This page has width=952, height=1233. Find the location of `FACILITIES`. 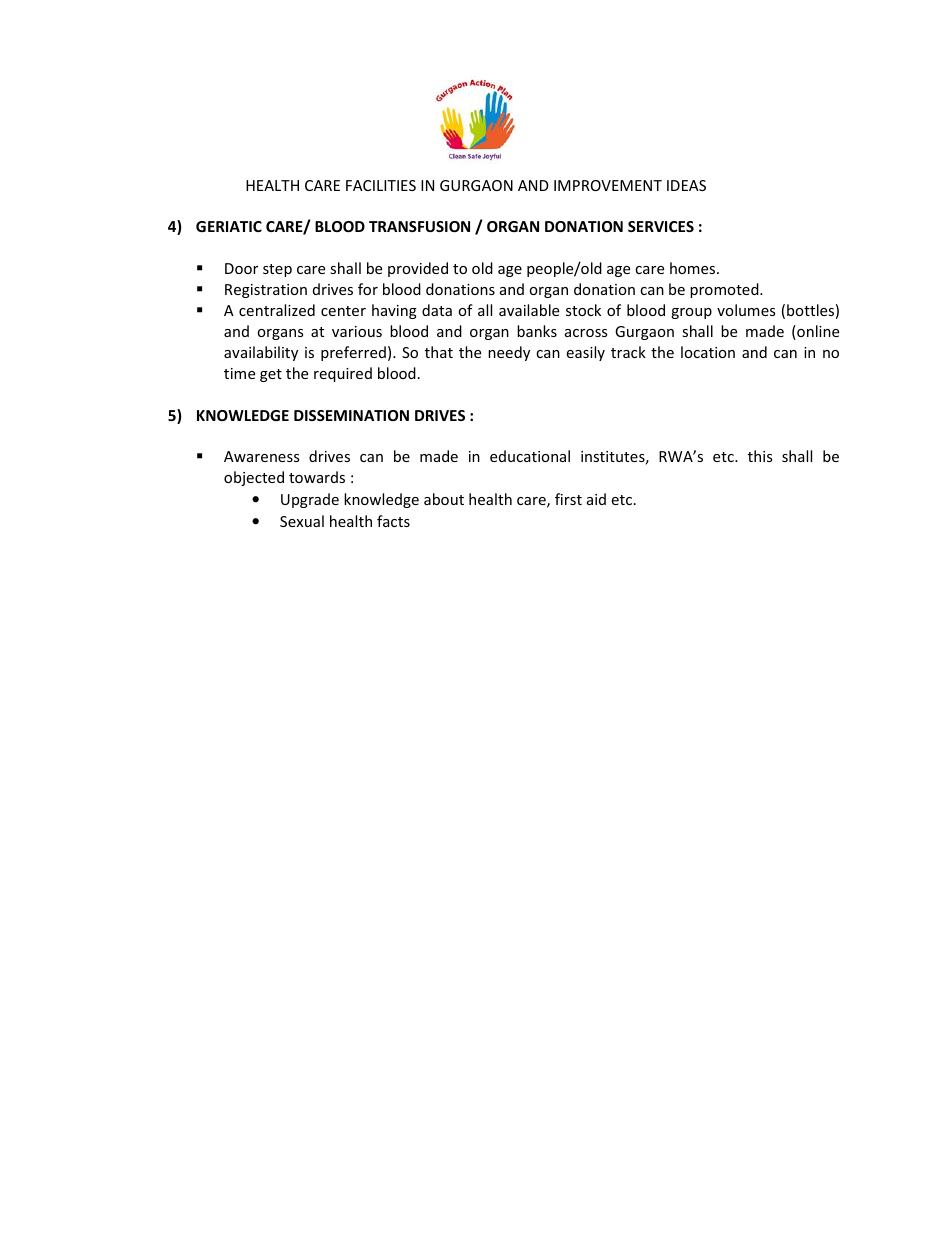

FACILITIES is located at coordinates (381, 185).
